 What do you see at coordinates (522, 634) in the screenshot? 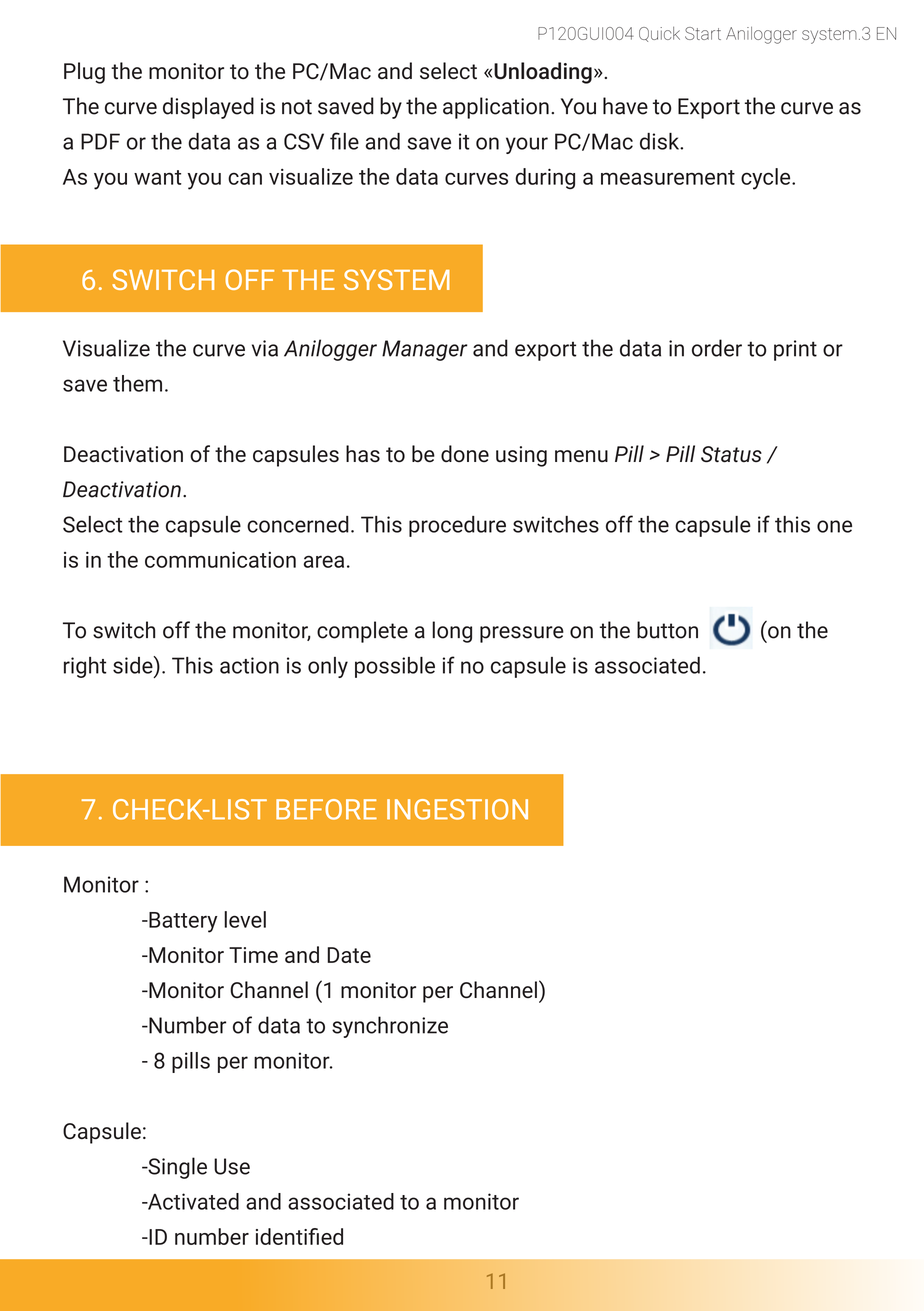
I see `pressure` at bounding box center [522, 634].
